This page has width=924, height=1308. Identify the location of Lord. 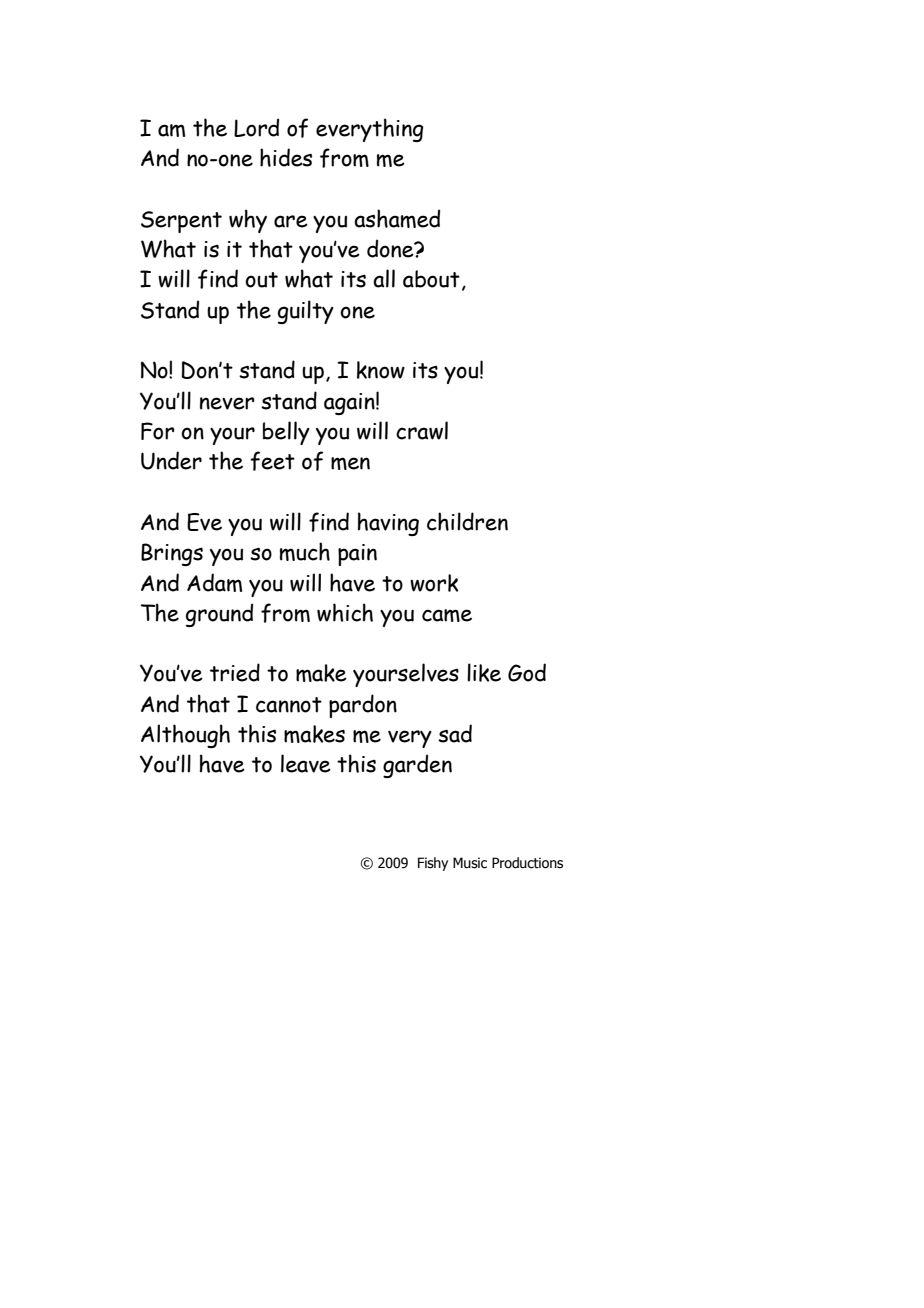
(256, 127).
